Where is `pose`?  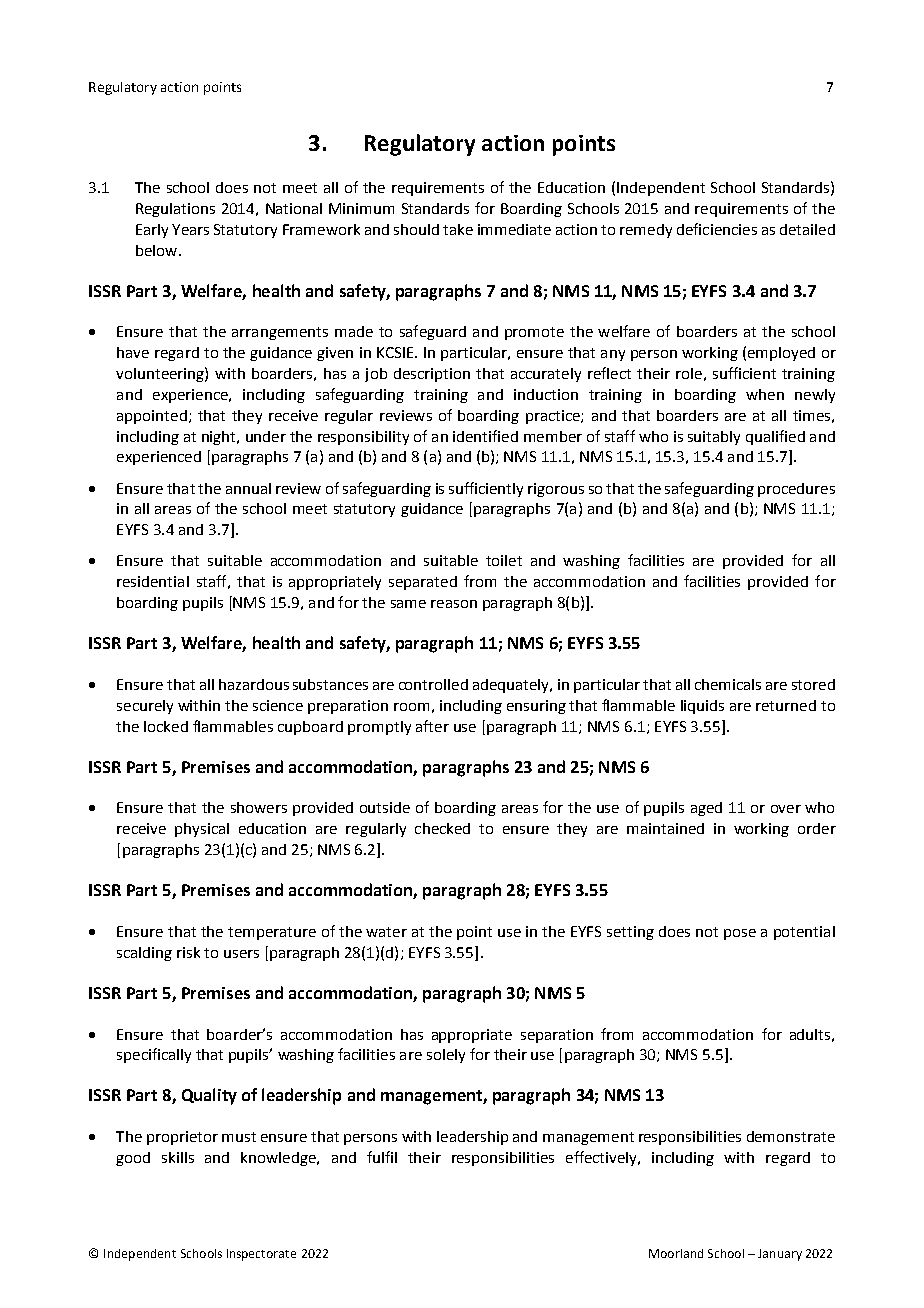 pose is located at coordinates (740, 934).
